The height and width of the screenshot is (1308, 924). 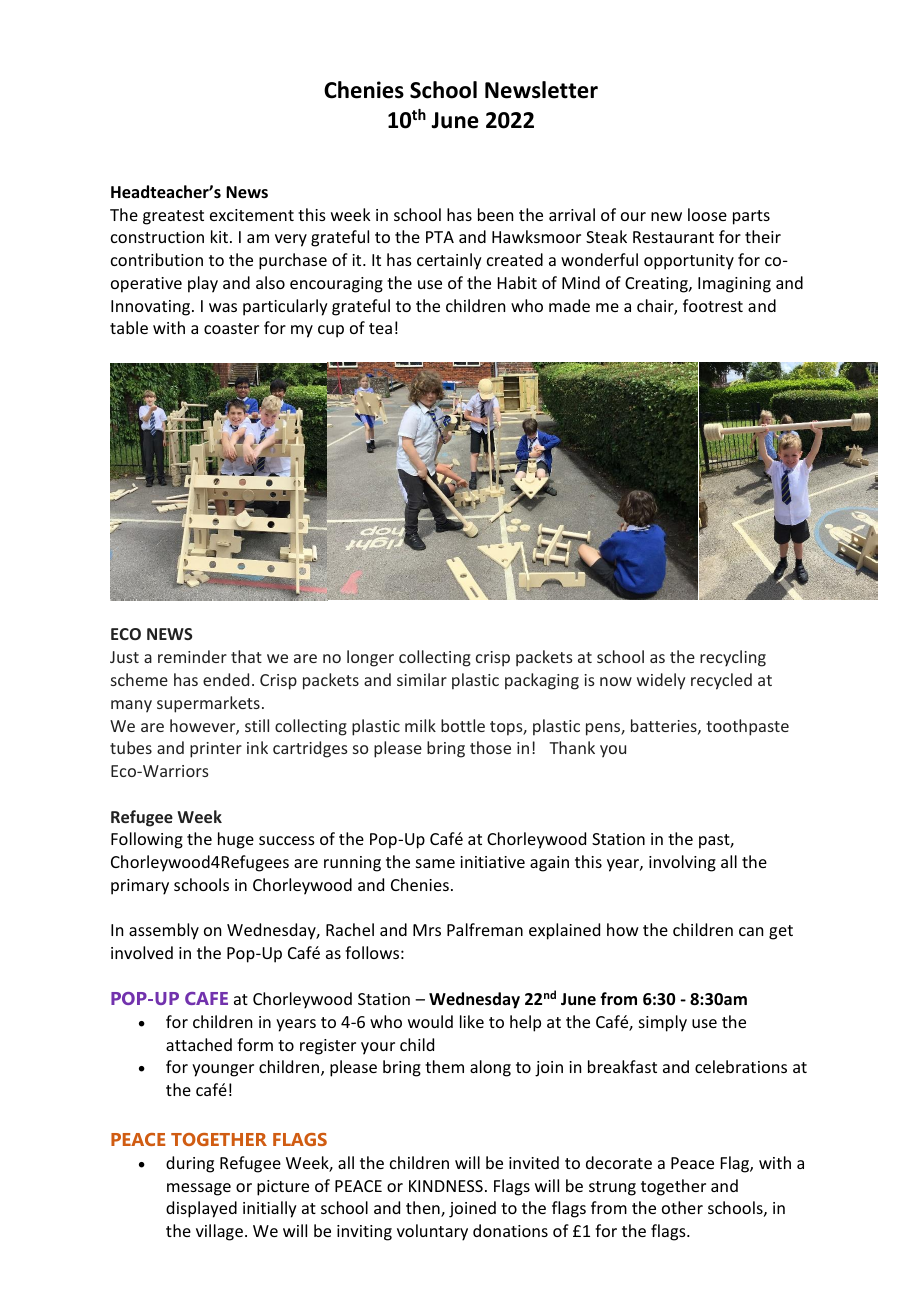 I want to click on widely, so click(x=661, y=681).
